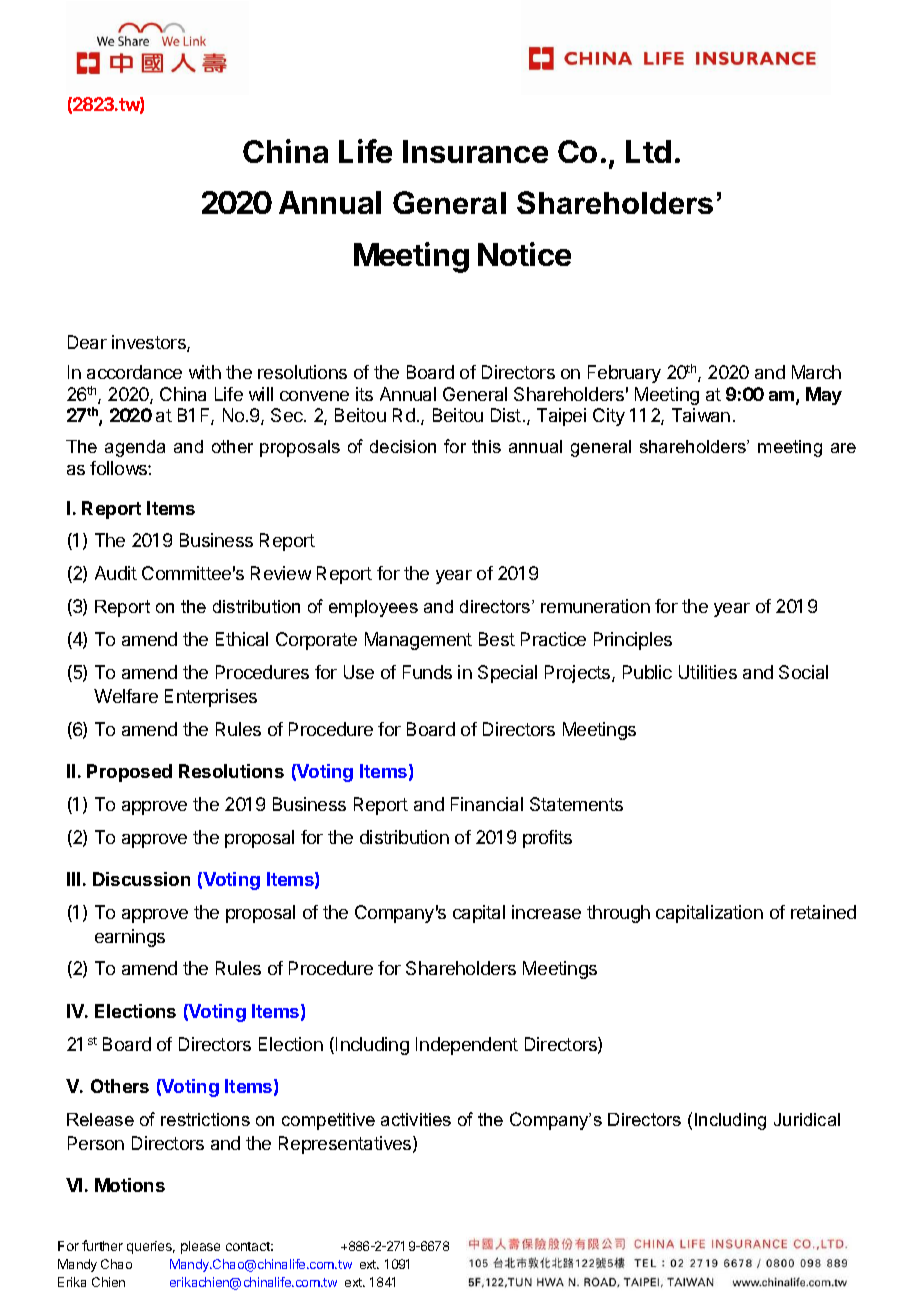  What do you see at coordinates (823, 912) in the screenshot?
I see `retained` at bounding box center [823, 912].
